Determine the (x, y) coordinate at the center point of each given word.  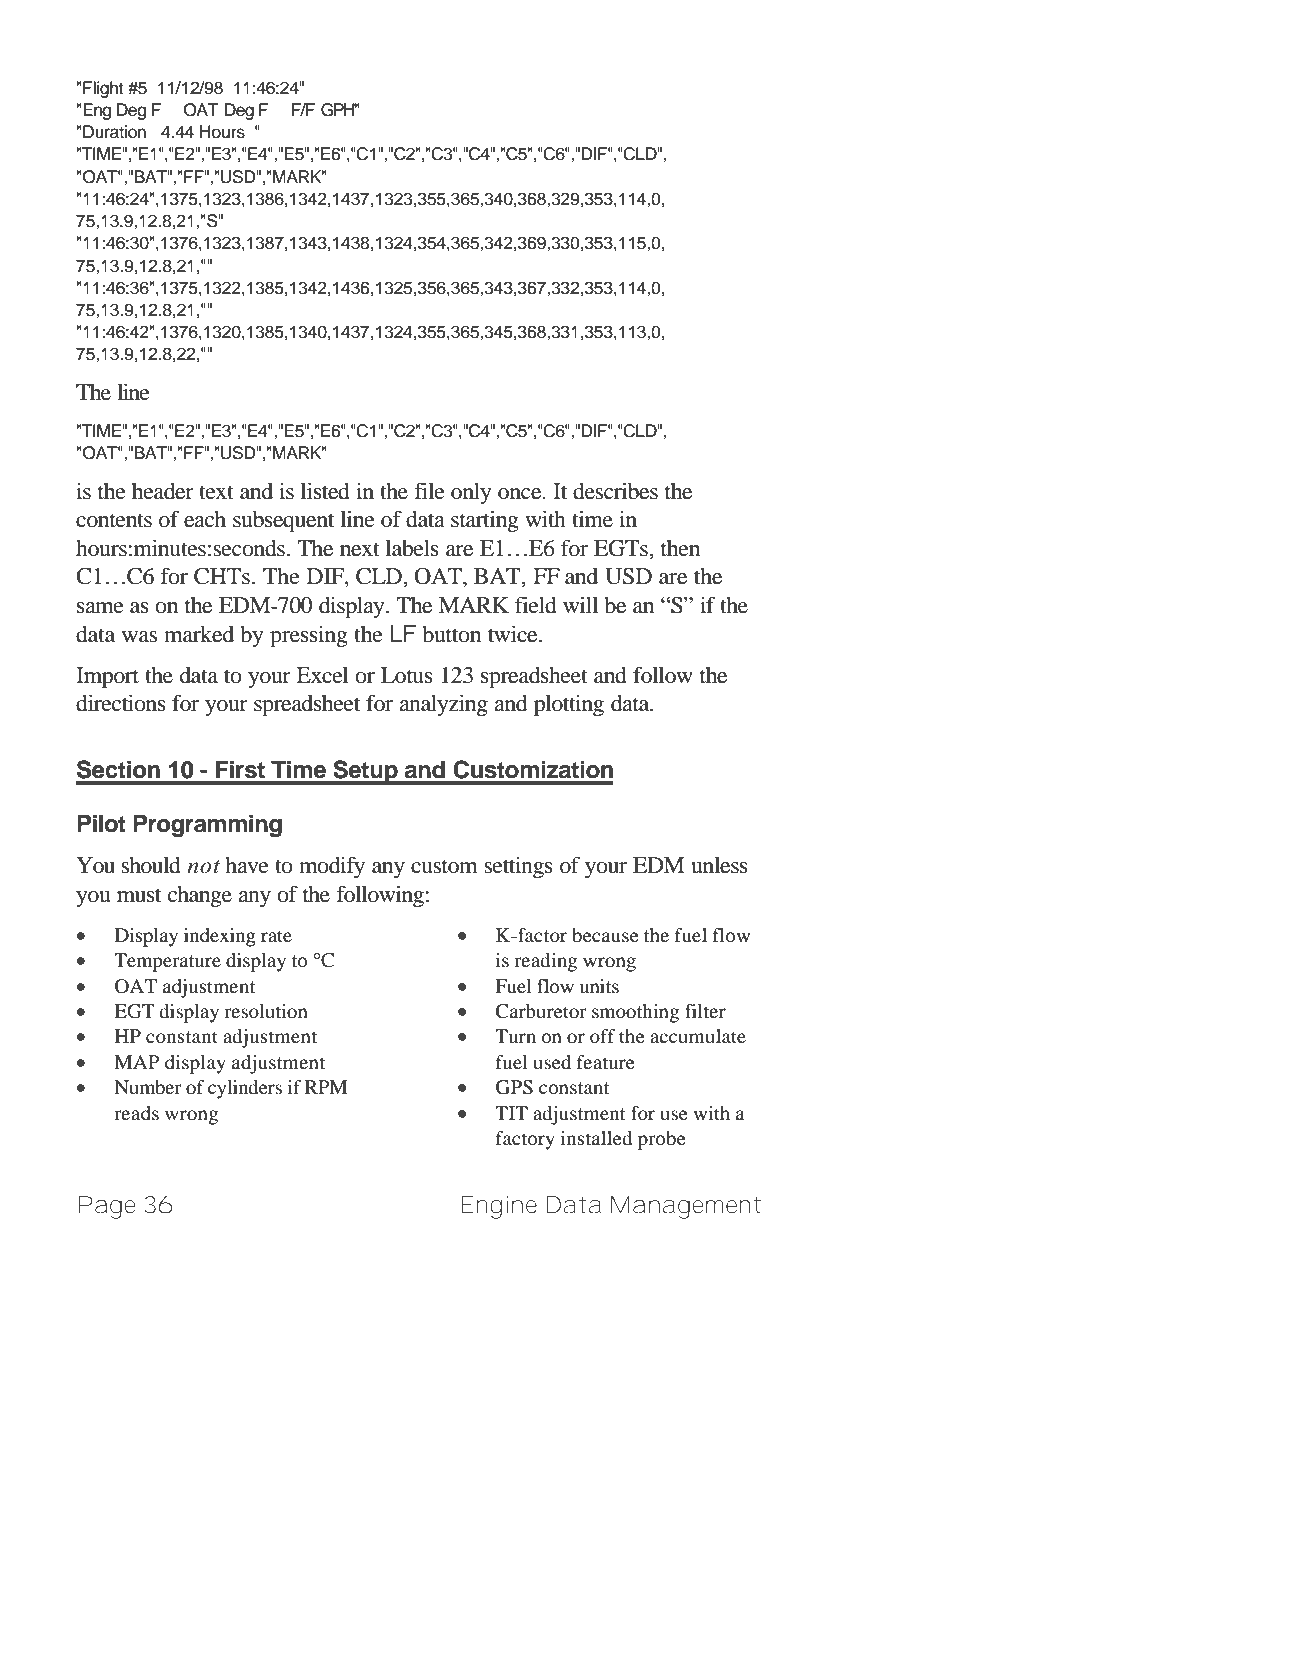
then (680, 548)
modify (332, 867)
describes (615, 491)
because (605, 935)
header (163, 491)
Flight (103, 89)
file (429, 491)
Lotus (407, 675)
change (200, 896)
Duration (114, 132)
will (580, 604)
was (139, 637)
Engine (499, 1207)
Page (107, 1207)
